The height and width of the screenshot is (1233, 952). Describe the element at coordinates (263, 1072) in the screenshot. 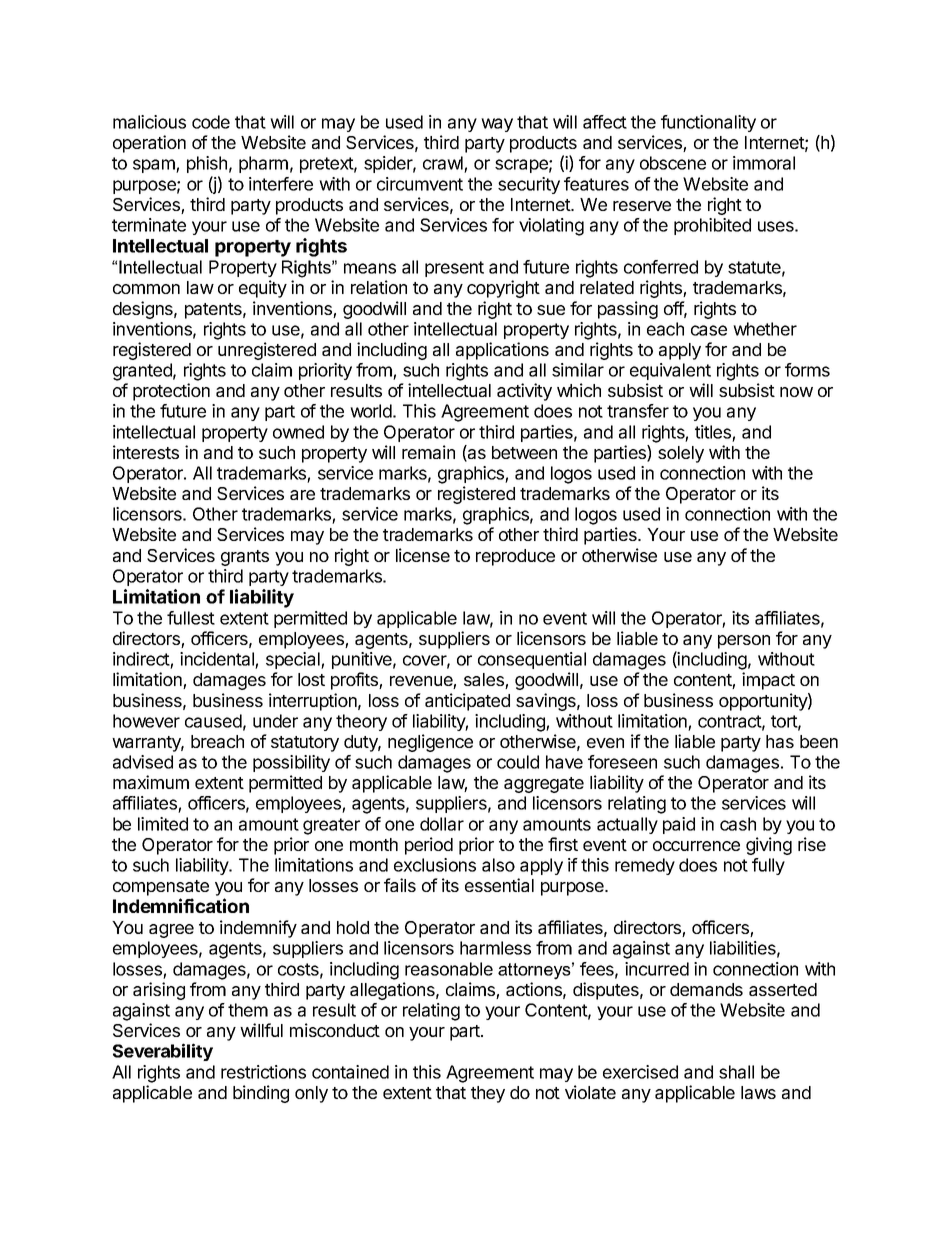

I see `restrictions` at that location.
